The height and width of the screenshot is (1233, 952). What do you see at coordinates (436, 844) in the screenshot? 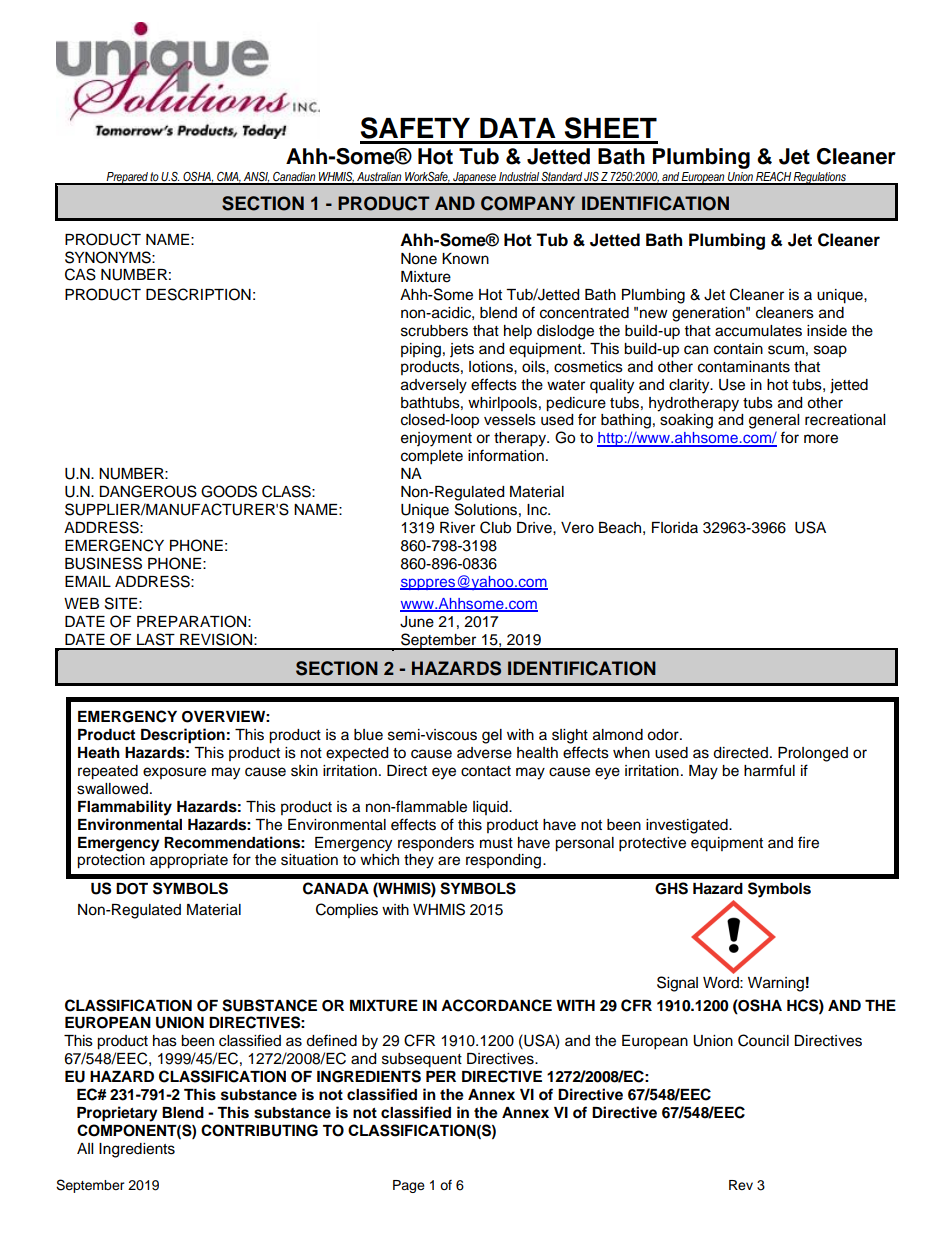
I see `responders` at bounding box center [436, 844].
